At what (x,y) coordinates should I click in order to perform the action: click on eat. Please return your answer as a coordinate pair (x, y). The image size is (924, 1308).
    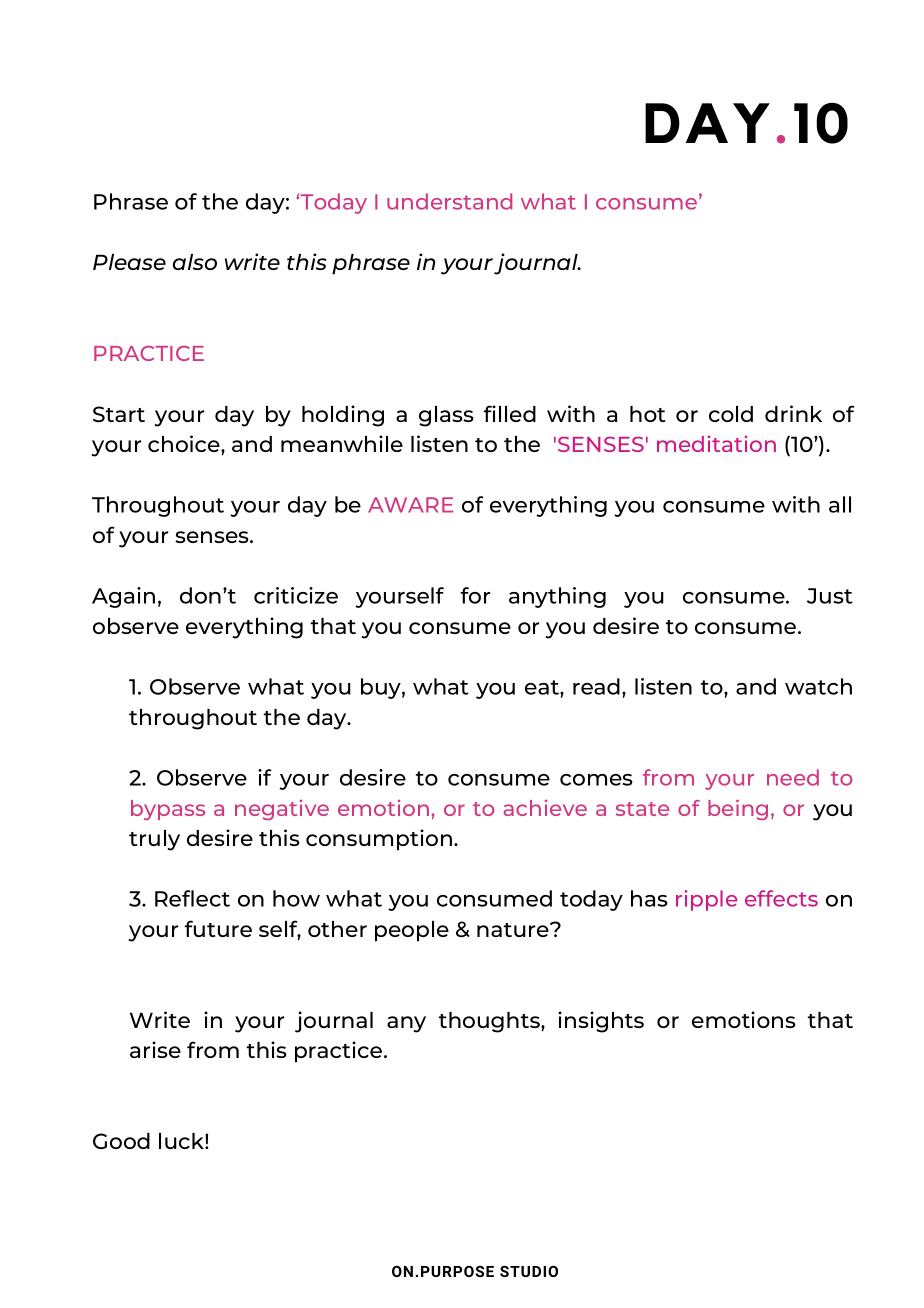
    Looking at the image, I should click on (543, 687).
